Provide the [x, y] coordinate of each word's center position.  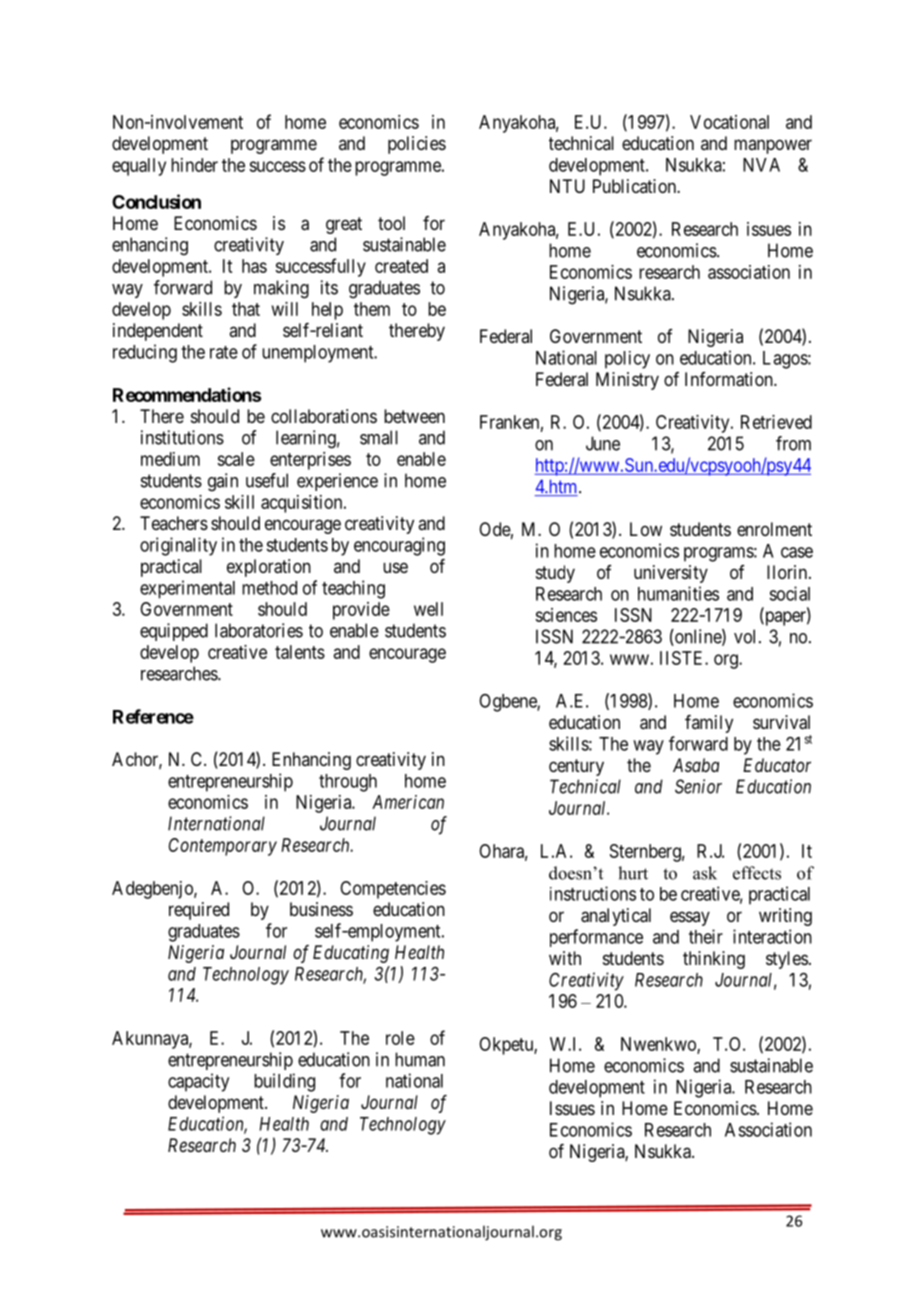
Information [730, 379]
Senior [698, 786]
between [414, 416]
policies [417, 145]
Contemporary [223, 847]
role [400, 1038]
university [671, 574]
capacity [198, 1082]
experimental [187, 589]
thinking [714, 960]
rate [224, 352]
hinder [194, 165]
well [428, 609]
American [408, 802]
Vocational [729, 122]
